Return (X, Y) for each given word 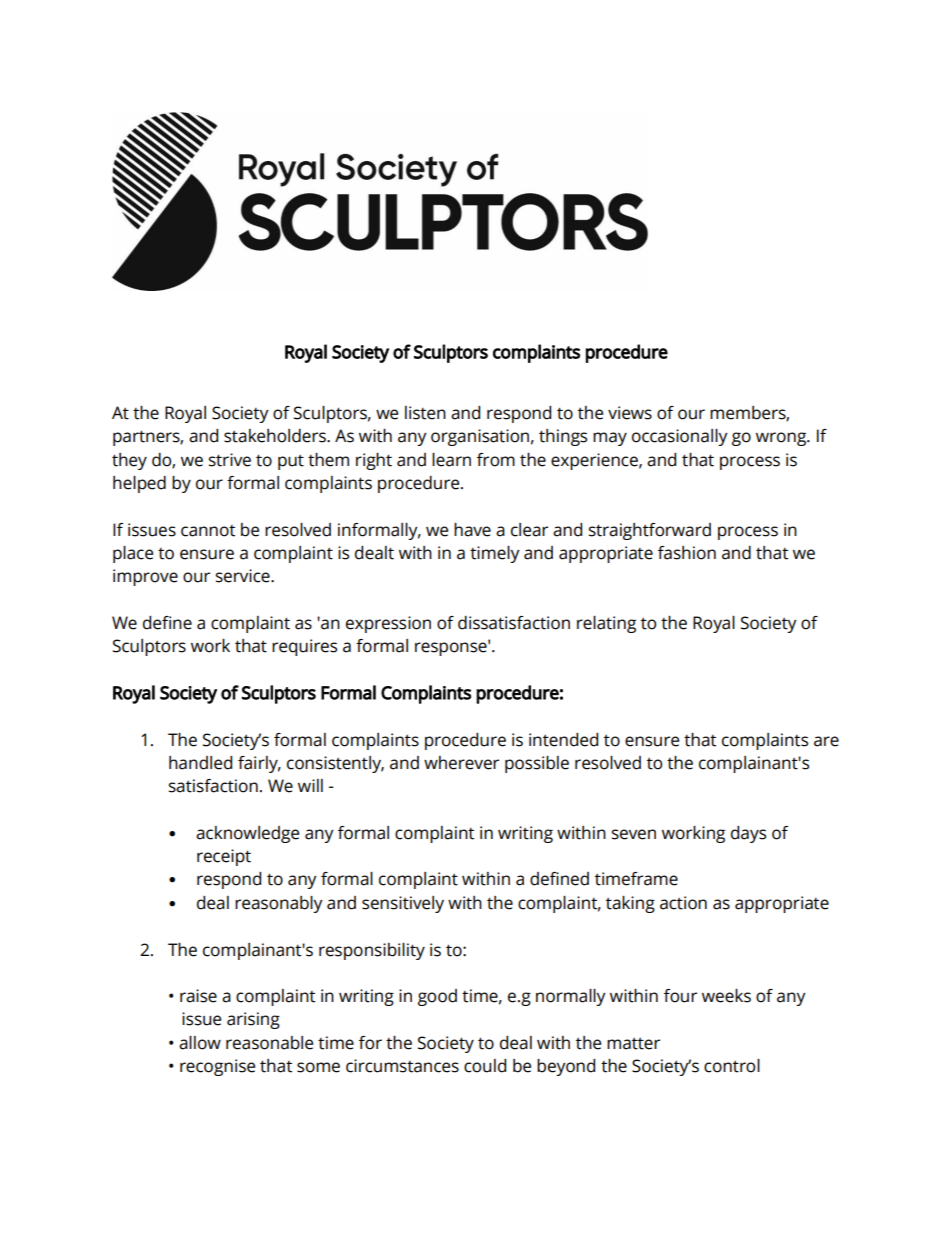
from (496, 460)
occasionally (680, 437)
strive (230, 460)
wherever (461, 763)
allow (200, 1043)
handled (200, 763)
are (826, 741)
